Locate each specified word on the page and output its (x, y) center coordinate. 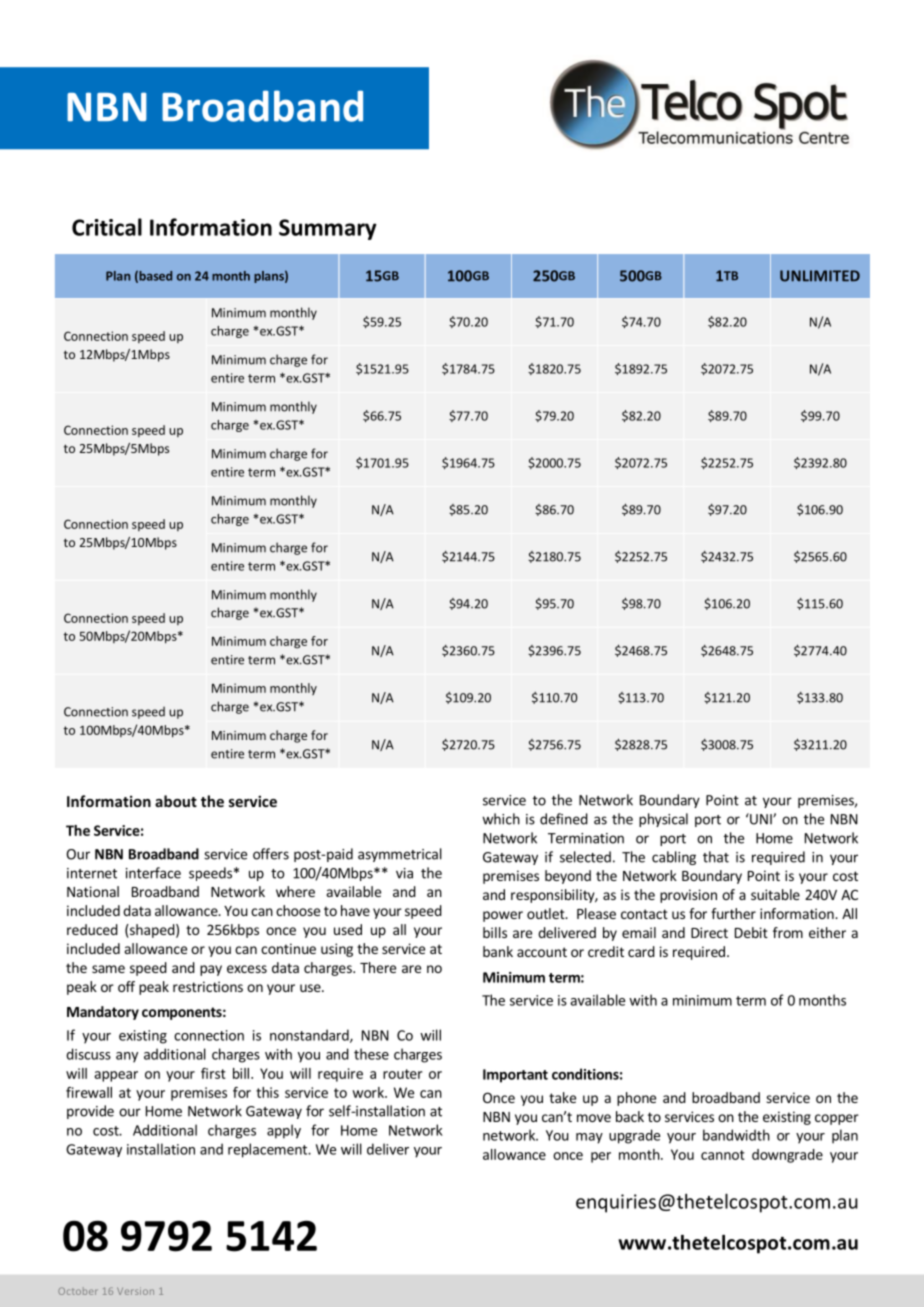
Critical (107, 227)
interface (153, 873)
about (176, 801)
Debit (751, 932)
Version (135, 1291)
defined (564, 819)
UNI (761, 819)
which (501, 819)
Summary (328, 229)
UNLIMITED (820, 276)
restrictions (208, 986)
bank (498, 951)
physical (663, 820)
